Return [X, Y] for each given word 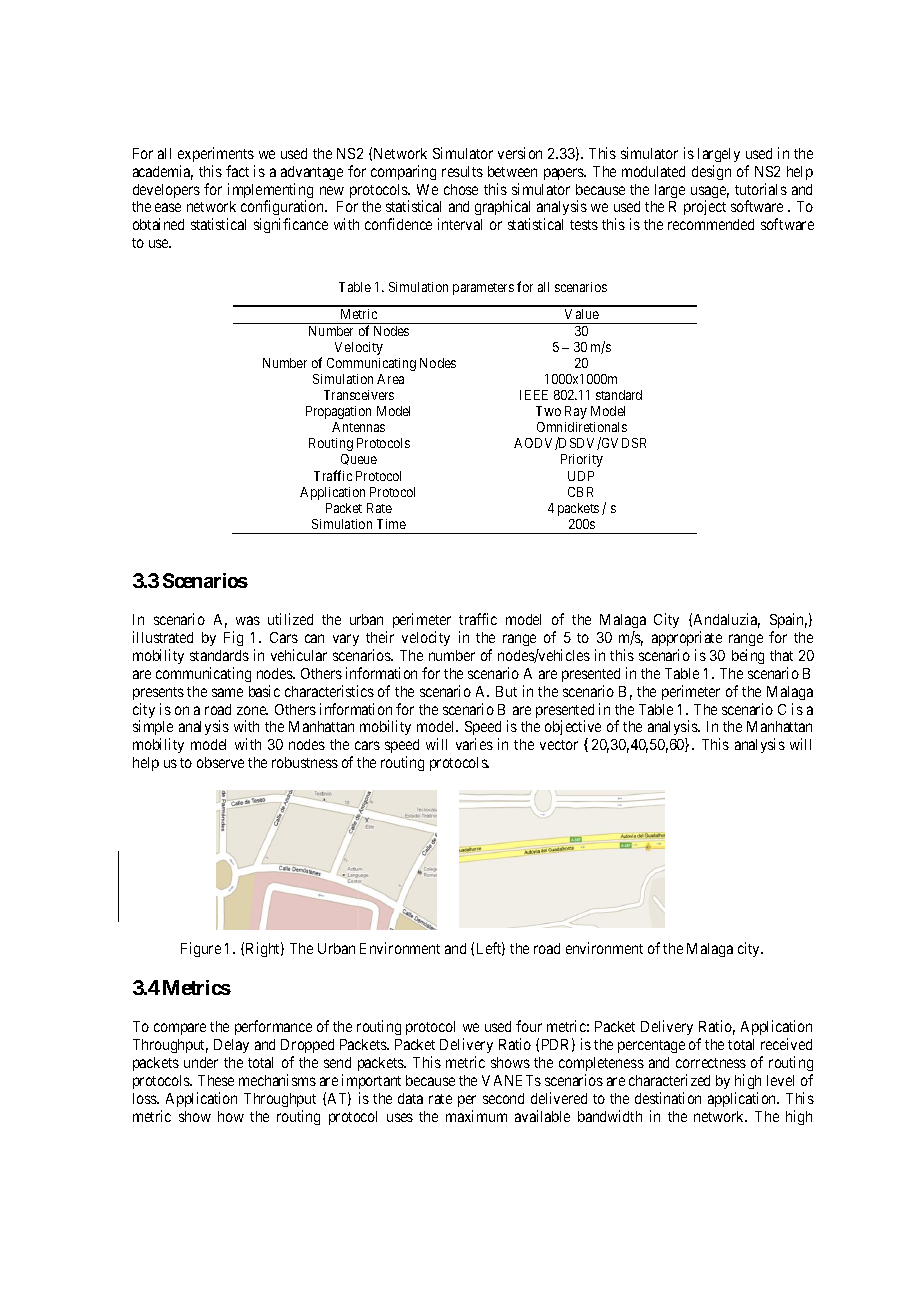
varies [474, 744]
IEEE [534, 395]
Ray [576, 412]
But [506, 691]
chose [461, 189]
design [711, 172]
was [248, 620]
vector [559, 745]
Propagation [338, 412]
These [216, 1080]
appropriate [687, 638]
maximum [476, 1116]
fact [237, 171]
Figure [201, 949]
